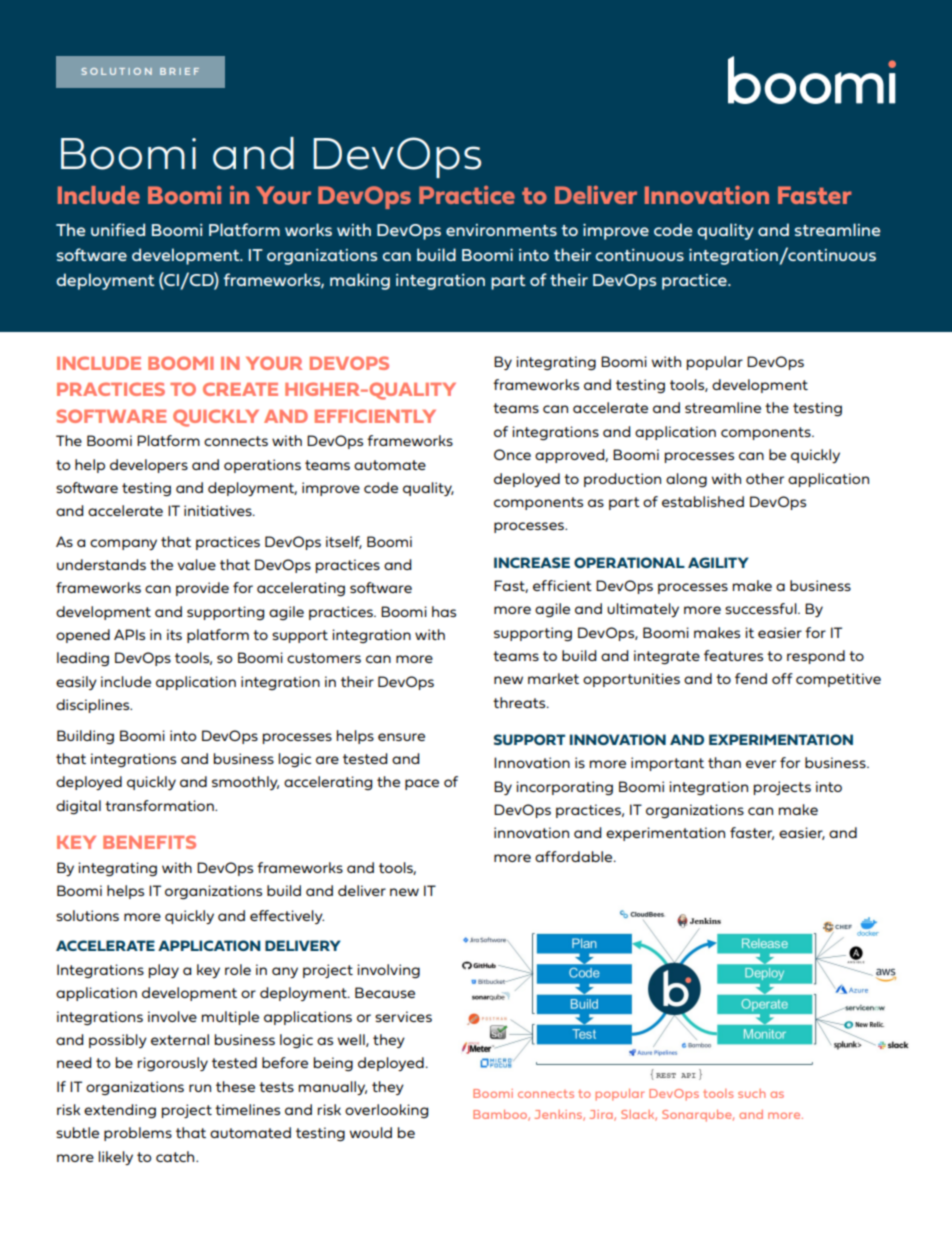 The image size is (952, 1233). I want to click on pace, so click(422, 784).
